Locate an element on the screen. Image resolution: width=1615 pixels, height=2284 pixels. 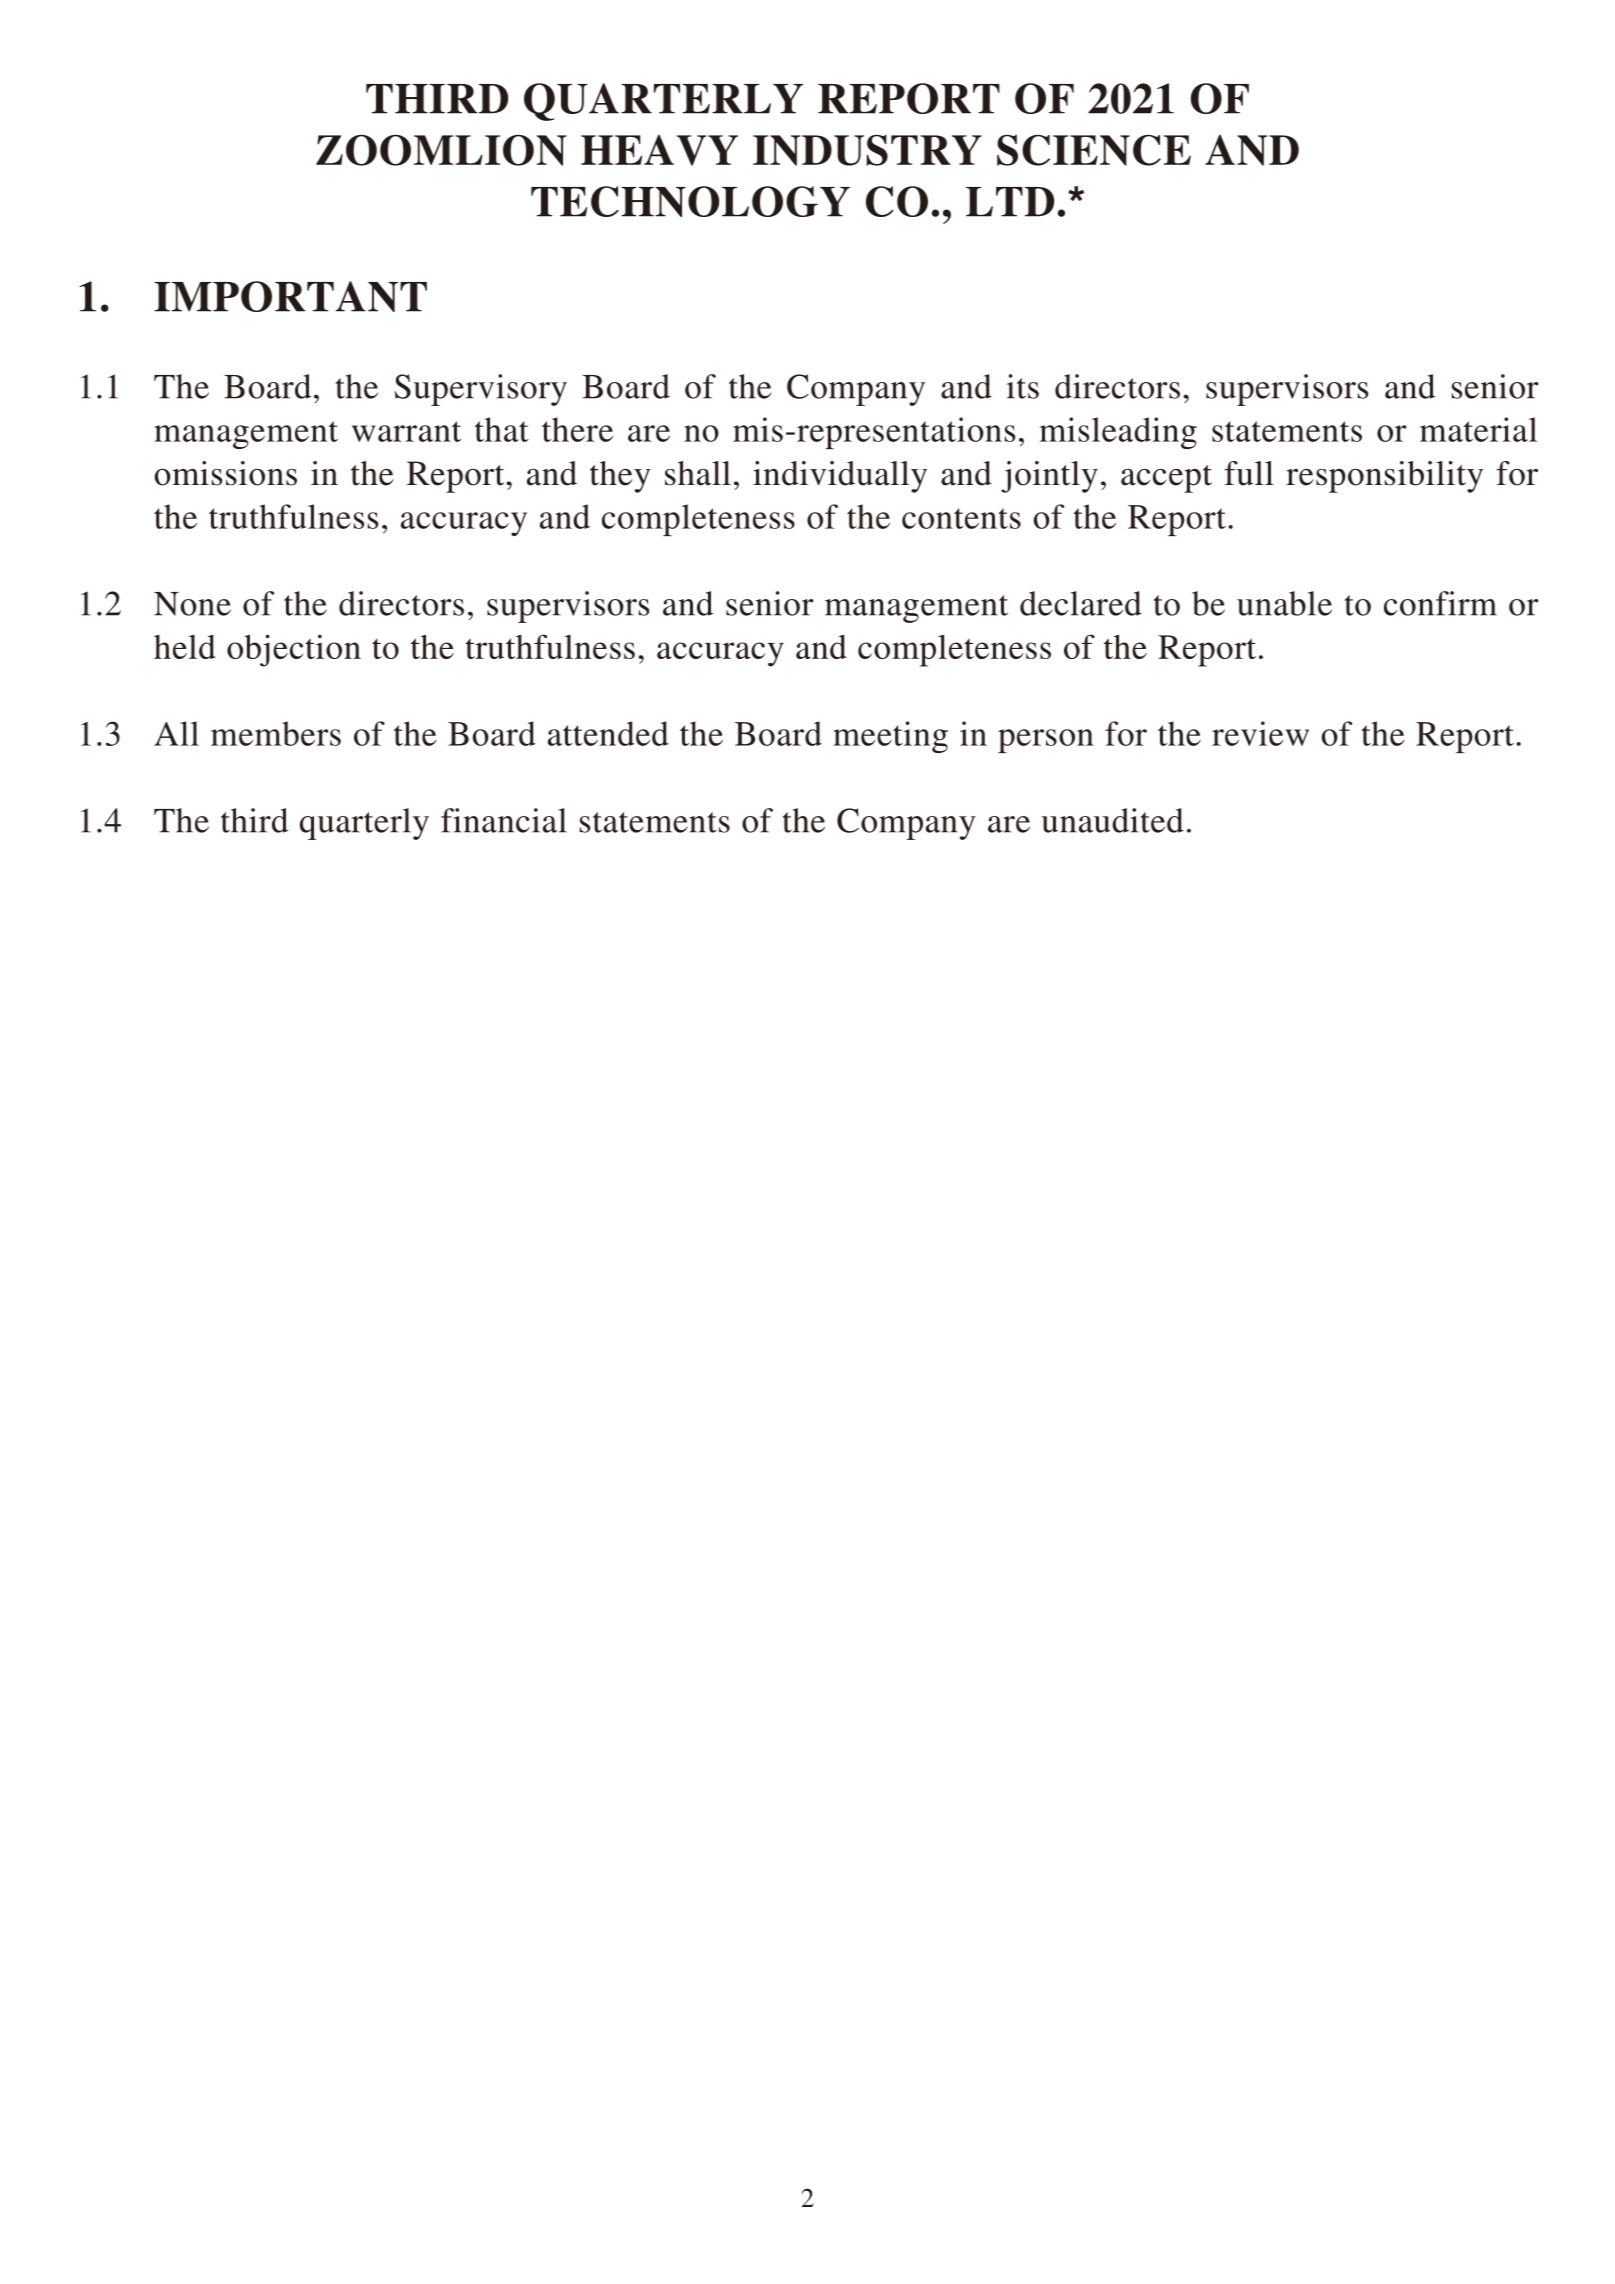
individually is located at coordinates (840, 477).
